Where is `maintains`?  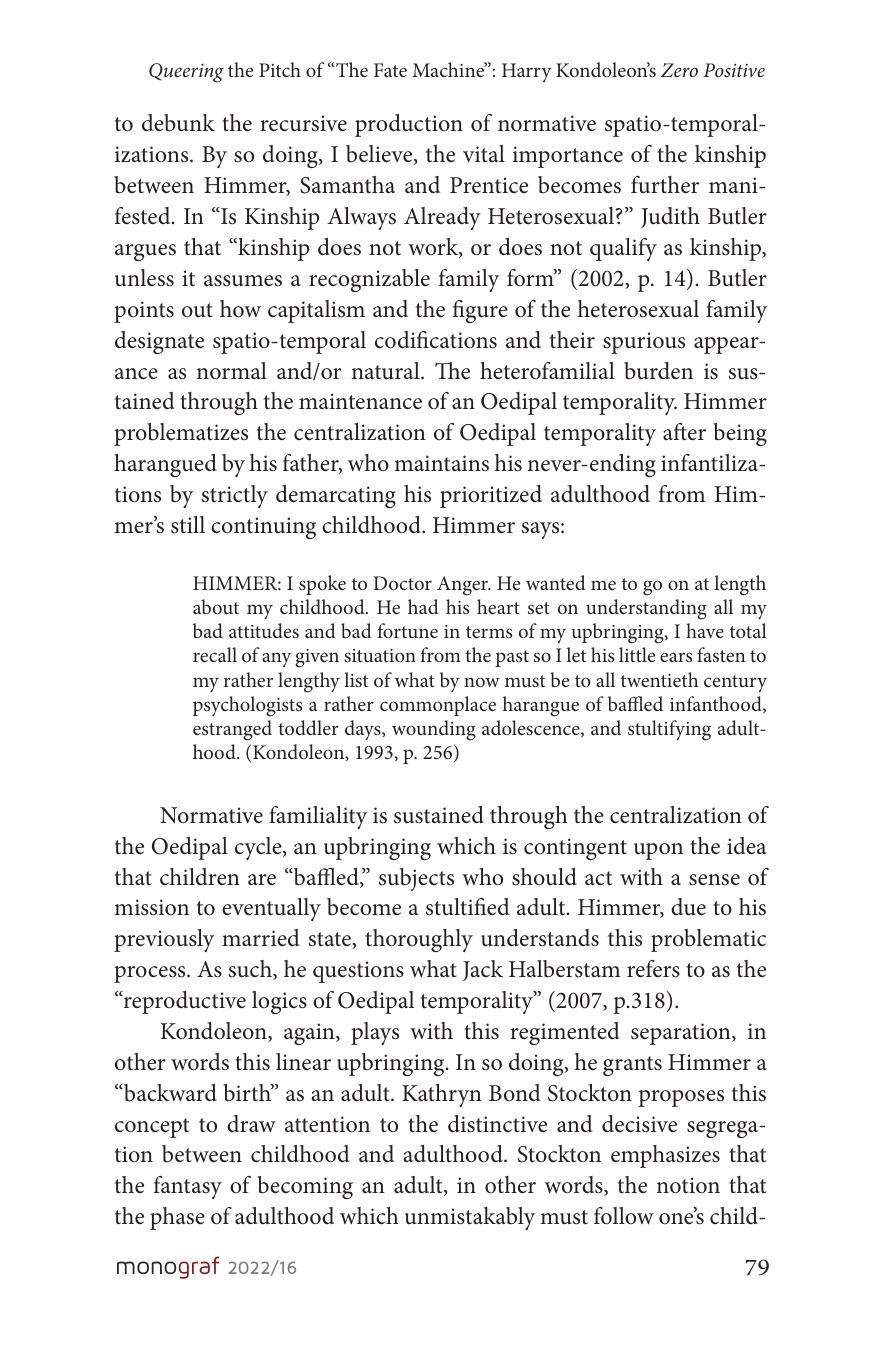 maintains is located at coordinates (441, 463).
